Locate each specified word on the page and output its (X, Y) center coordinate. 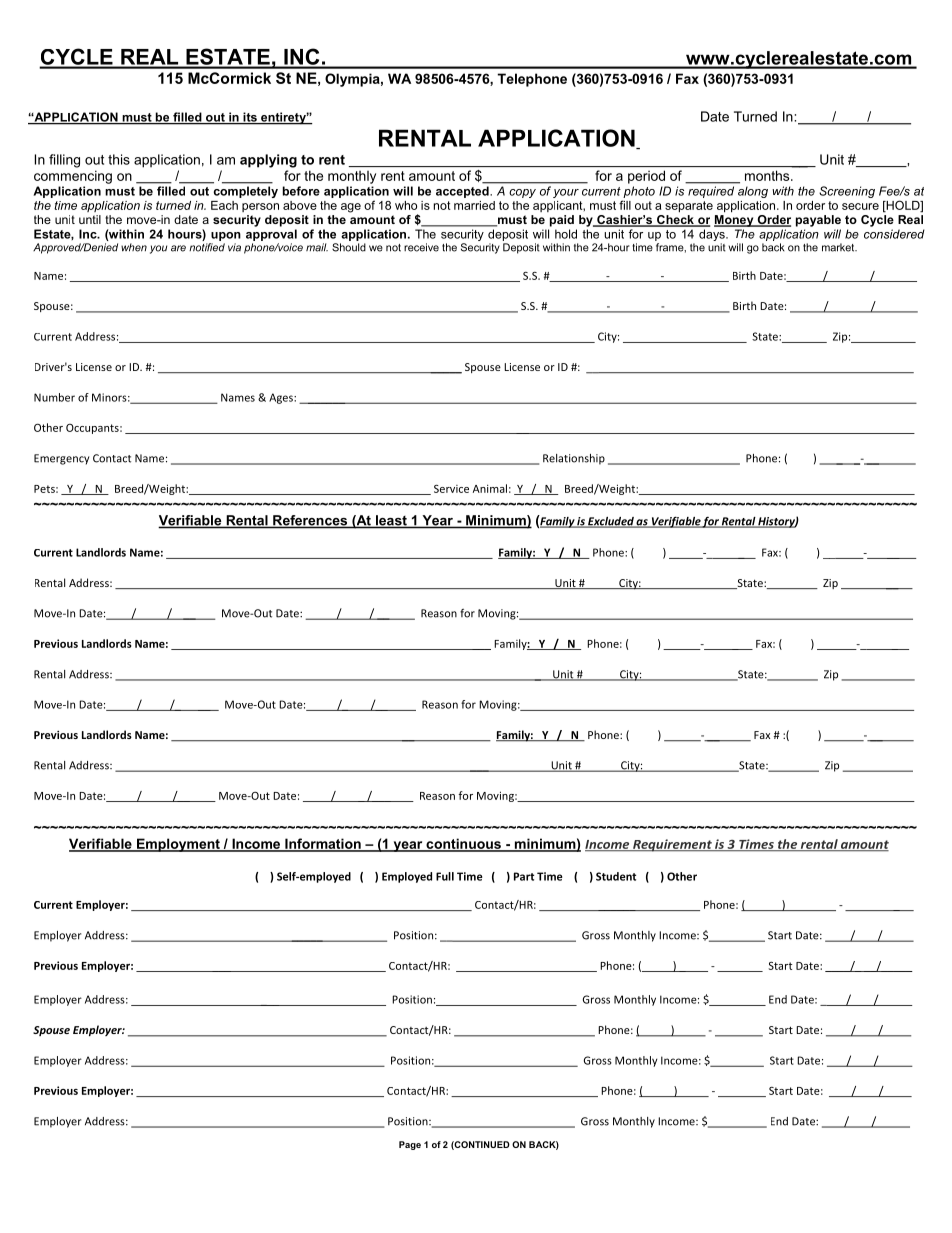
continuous (463, 844)
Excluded (611, 522)
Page (410, 1145)
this (119, 159)
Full (445, 876)
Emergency (61, 459)
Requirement (672, 845)
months (768, 175)
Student (616, 876)
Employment (178, 845)
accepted (463, 192)
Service (451, 489)
